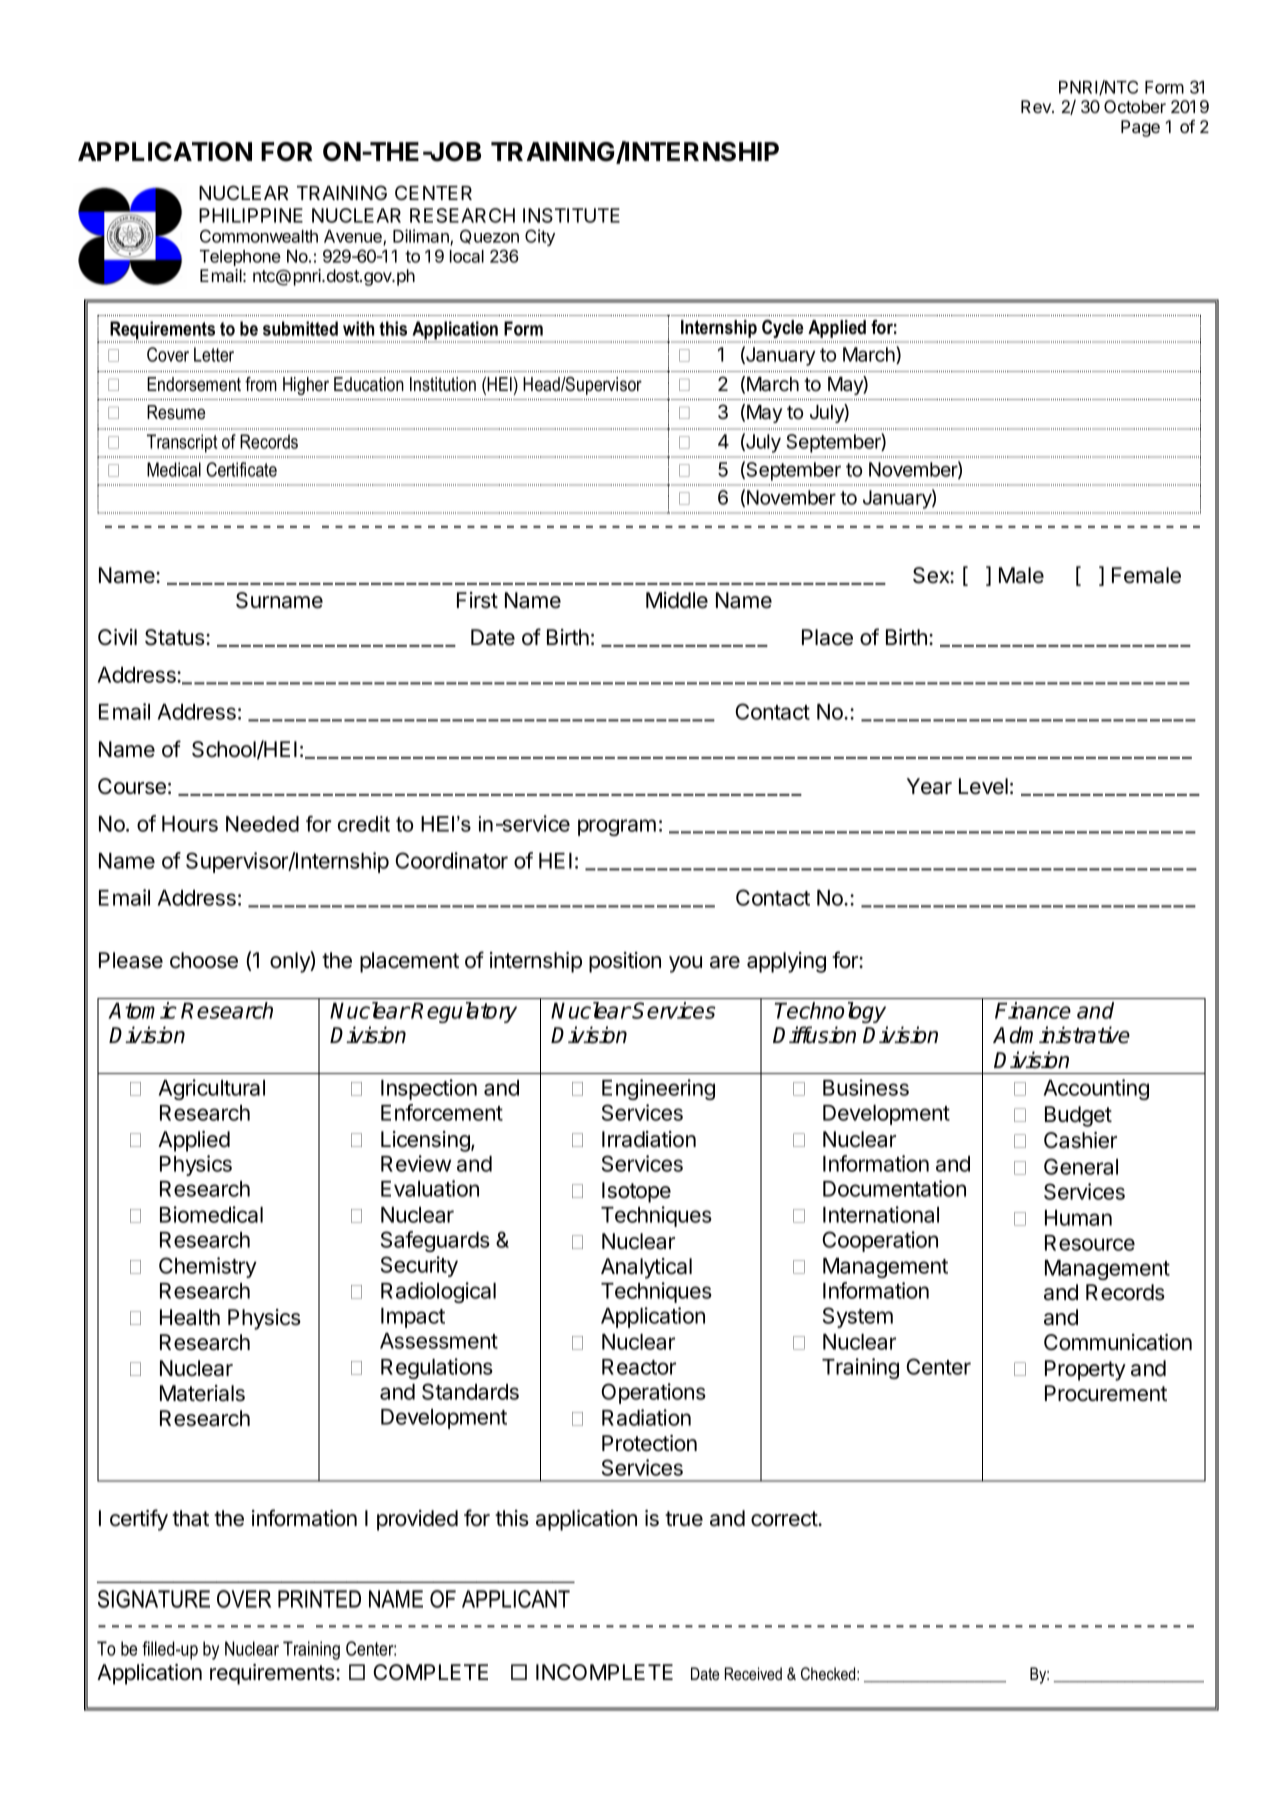  I want to click on Needed, so click(262, 824).
